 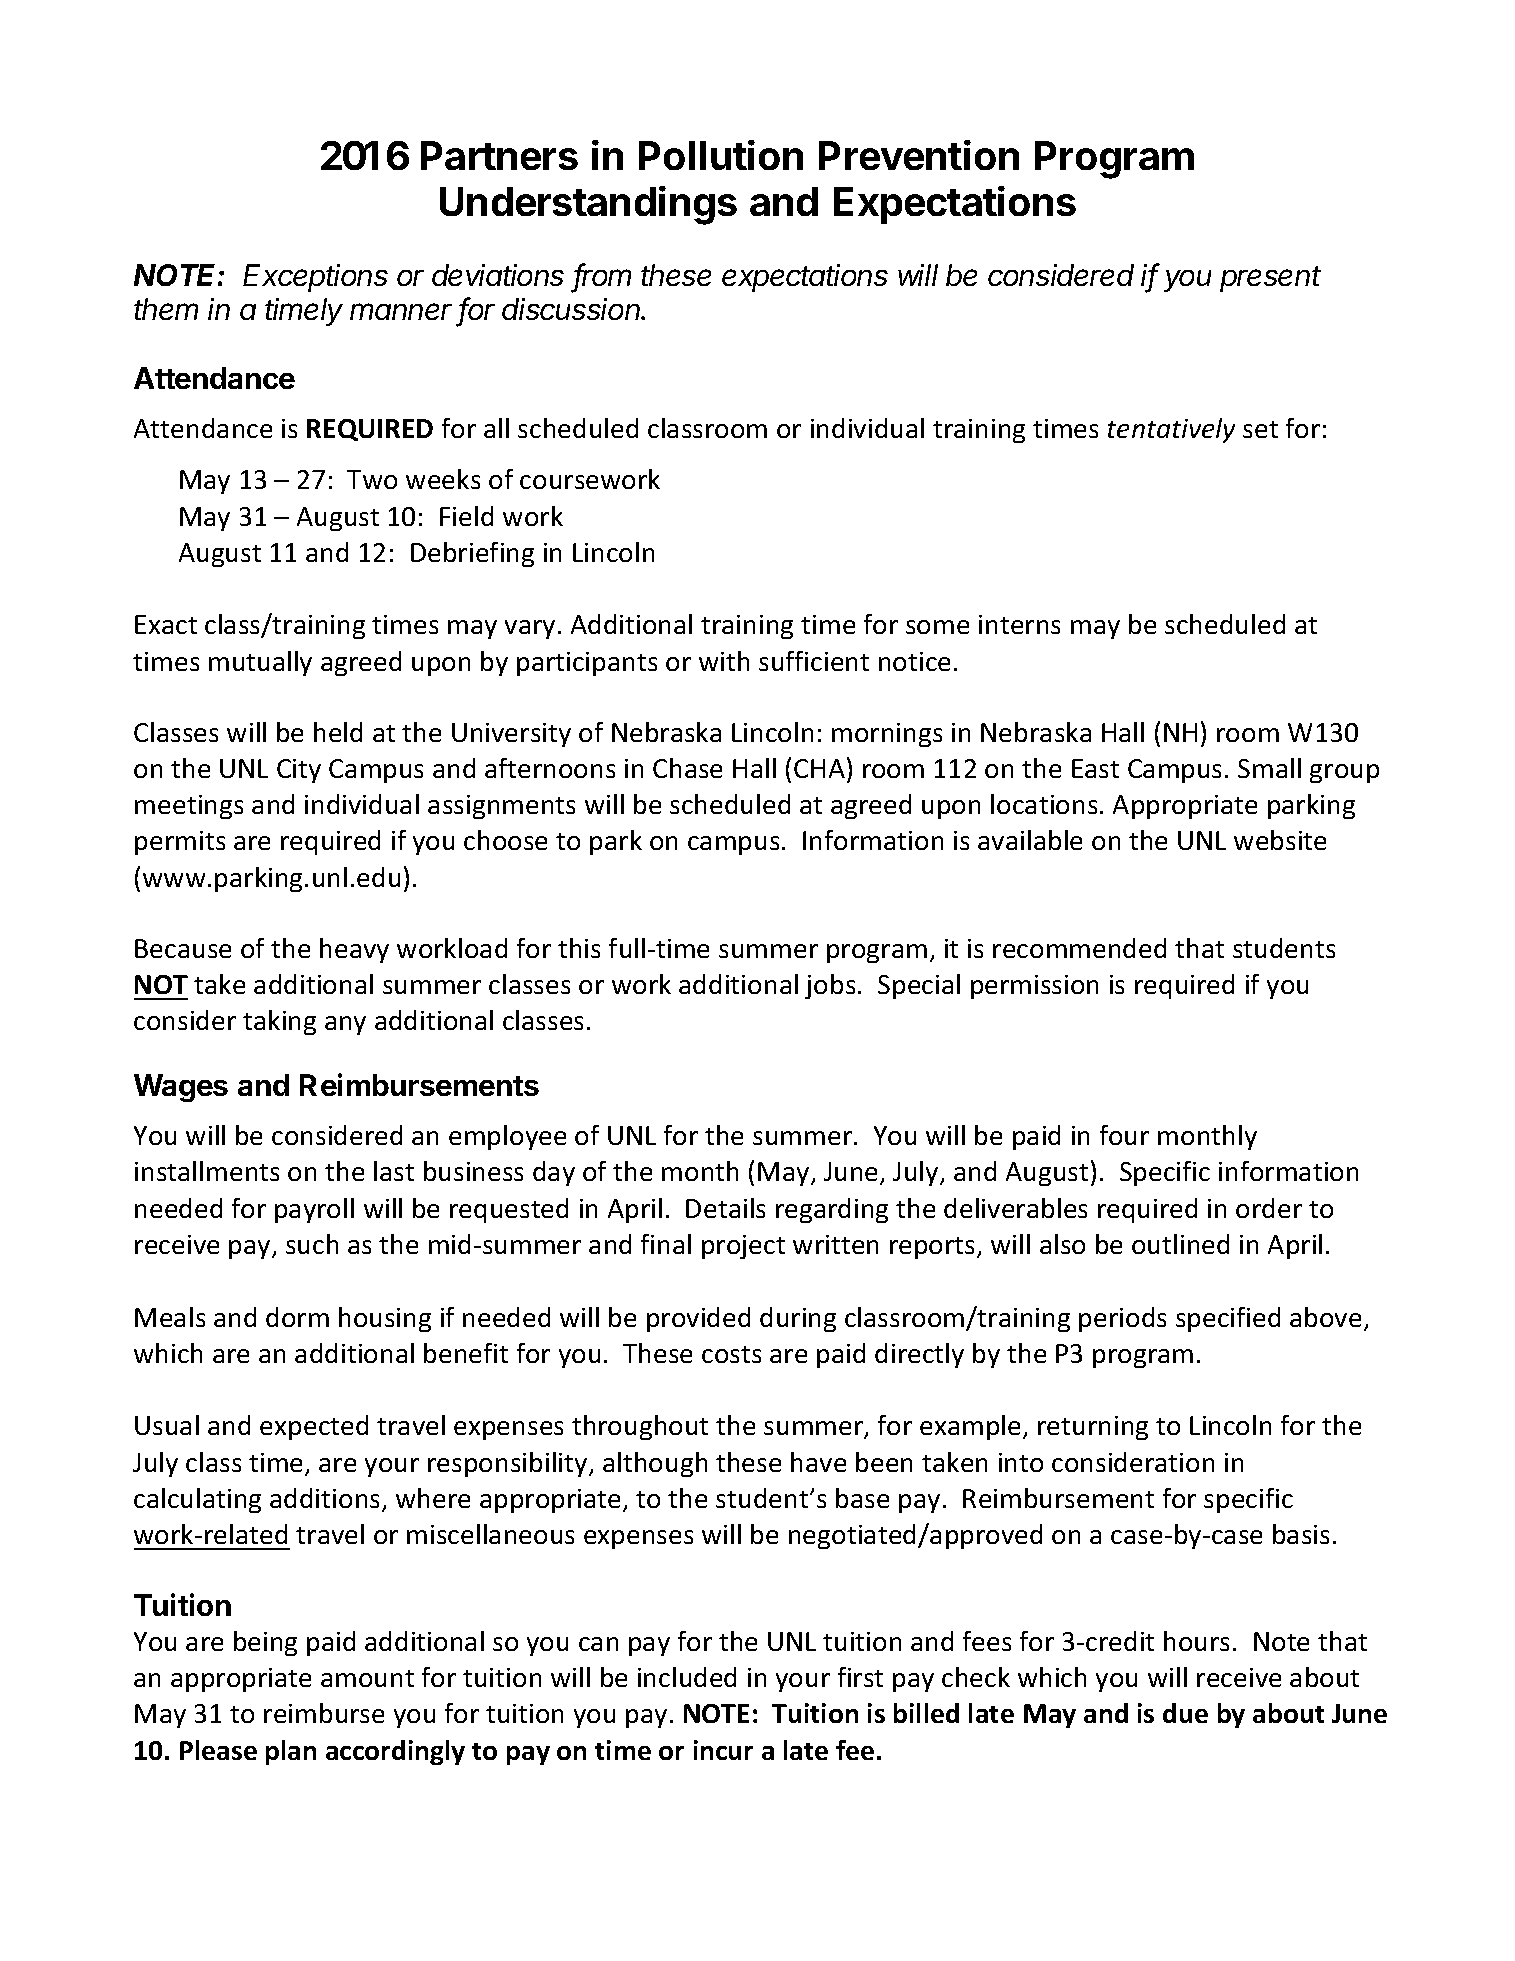 What do you see at coordinates (723, 1750) in the screenshot?
I see `incur` at bounding box center [723, 1750].
